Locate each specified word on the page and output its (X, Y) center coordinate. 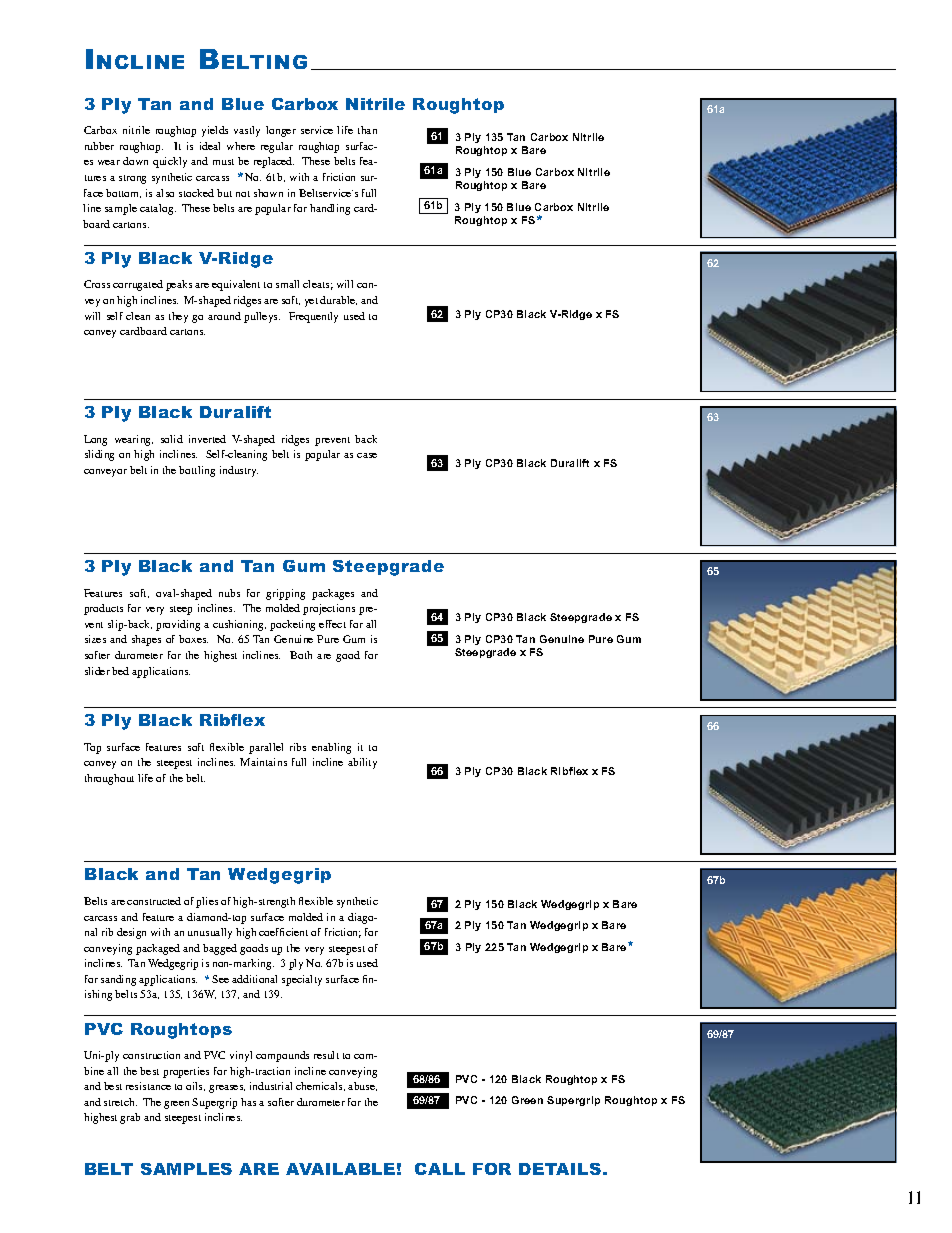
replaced (274, 162)
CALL (440, 1169)
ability (362, 763)
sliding (99, 455)
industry (239, 471)
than (367, 130)
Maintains (263, 762)
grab (130, 1118)
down (135, 161)
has (248, 1102)
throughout (109, 779)
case (367, 455)
